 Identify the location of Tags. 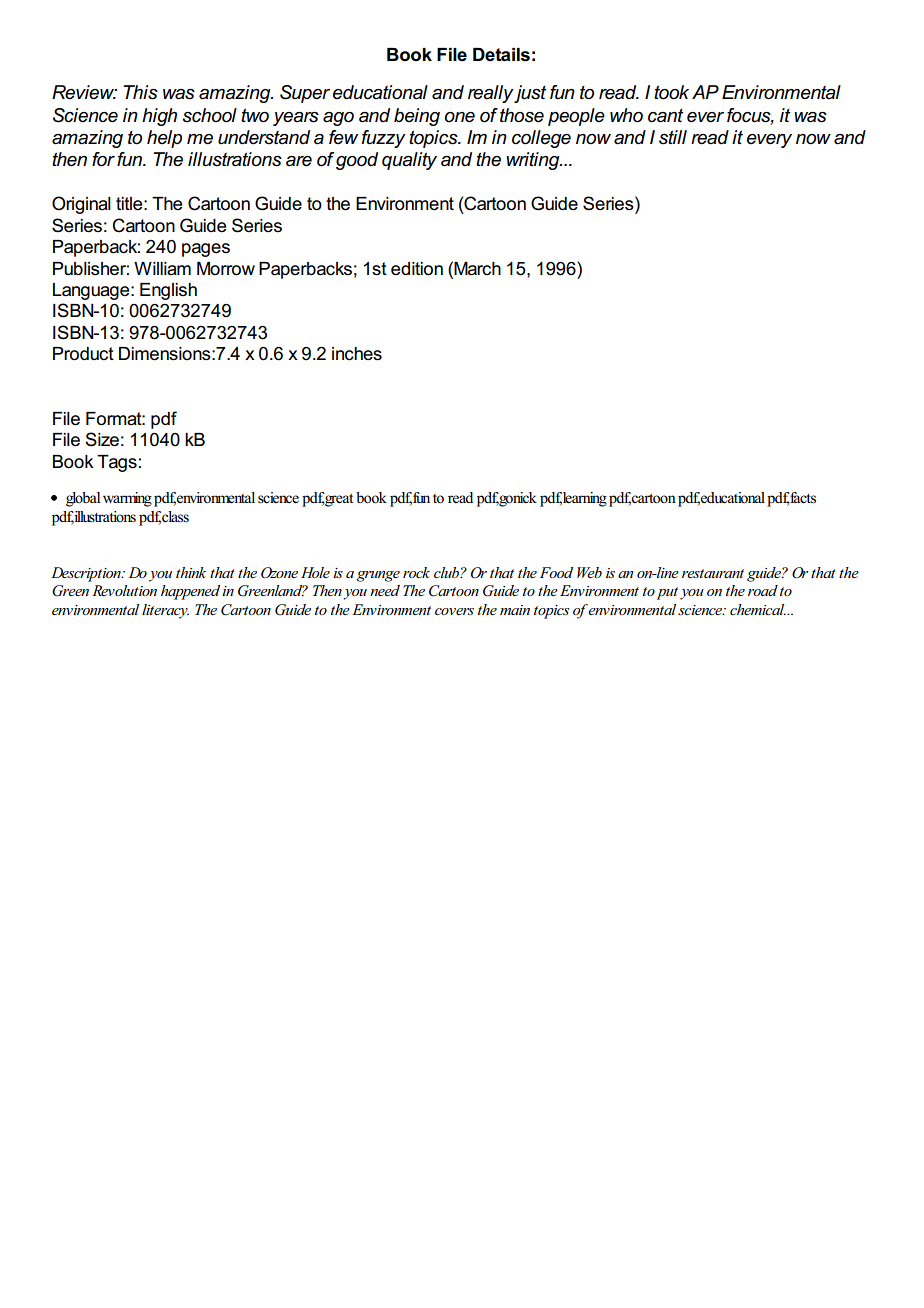
(117, 463).
